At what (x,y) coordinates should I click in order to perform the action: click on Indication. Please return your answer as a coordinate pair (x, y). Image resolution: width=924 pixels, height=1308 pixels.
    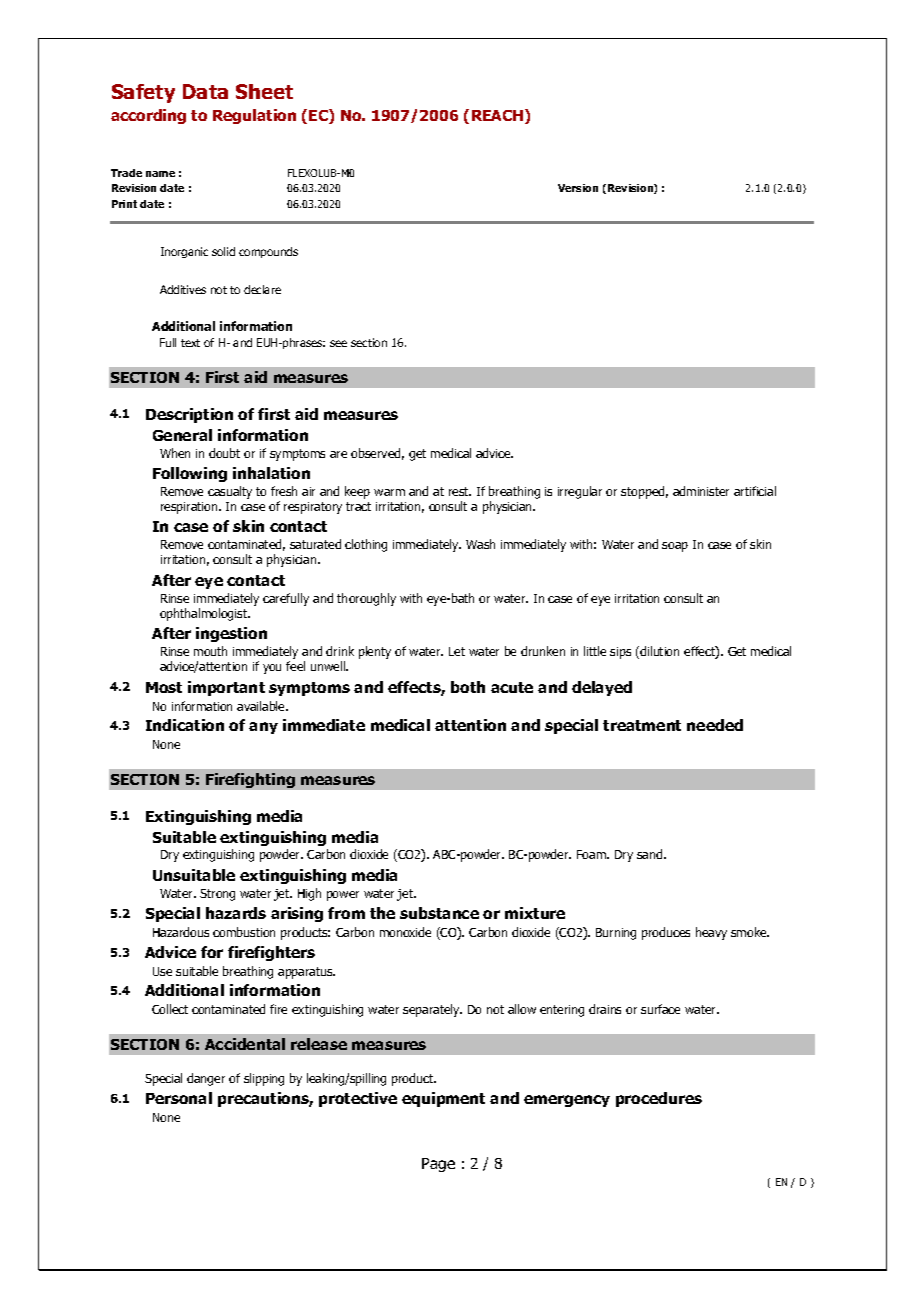
    Looking at the image, I should click on (185, 725).
